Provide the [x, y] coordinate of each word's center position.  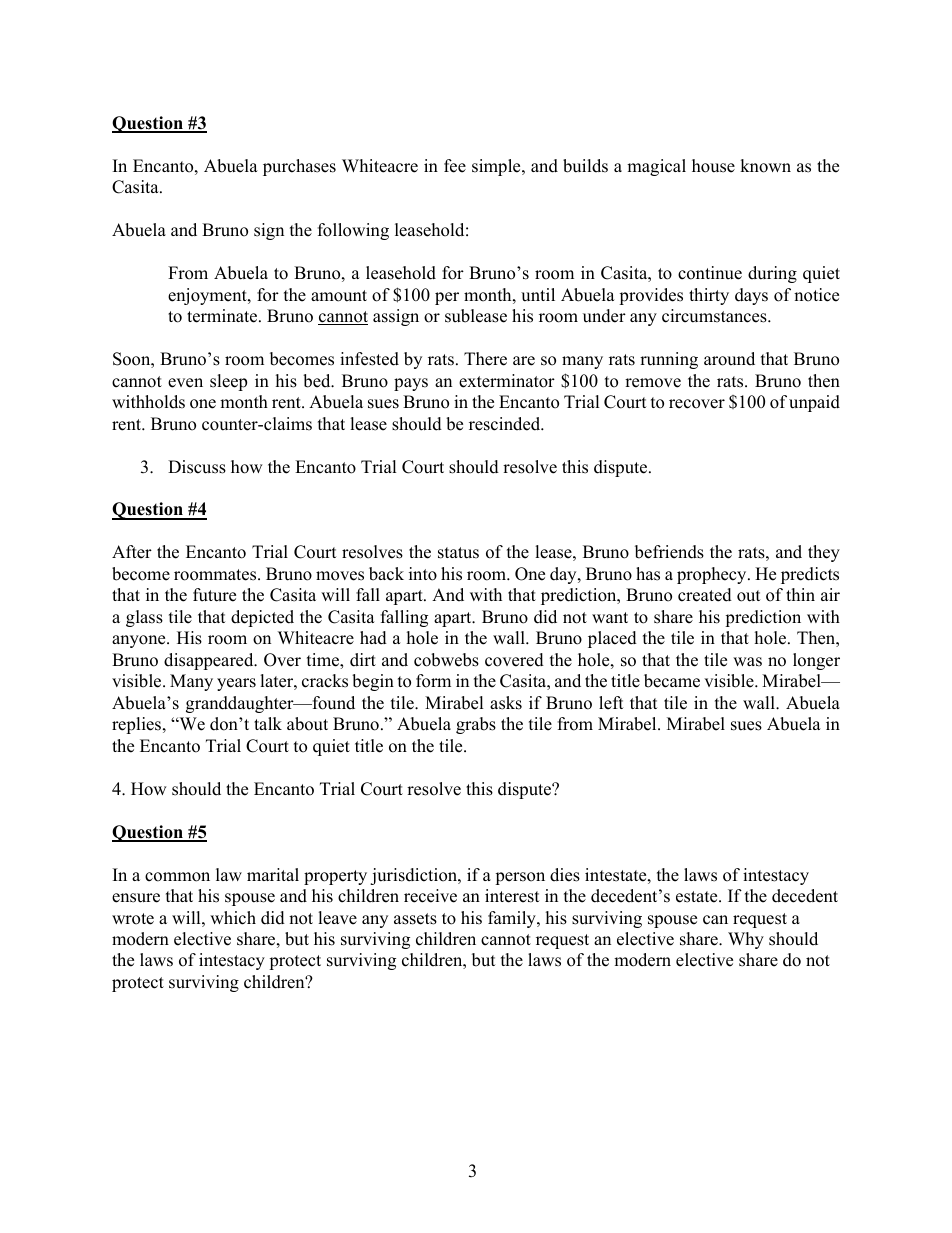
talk [268, 723]
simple [497, 167]
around [729, 359]
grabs [476, 725]
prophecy [713, 575]
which [233, 918]
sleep [228, 382]
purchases [299, 167]
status [458, 553]
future [214, 595]
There [485, 359]
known [765, 166]
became [672, 681]
